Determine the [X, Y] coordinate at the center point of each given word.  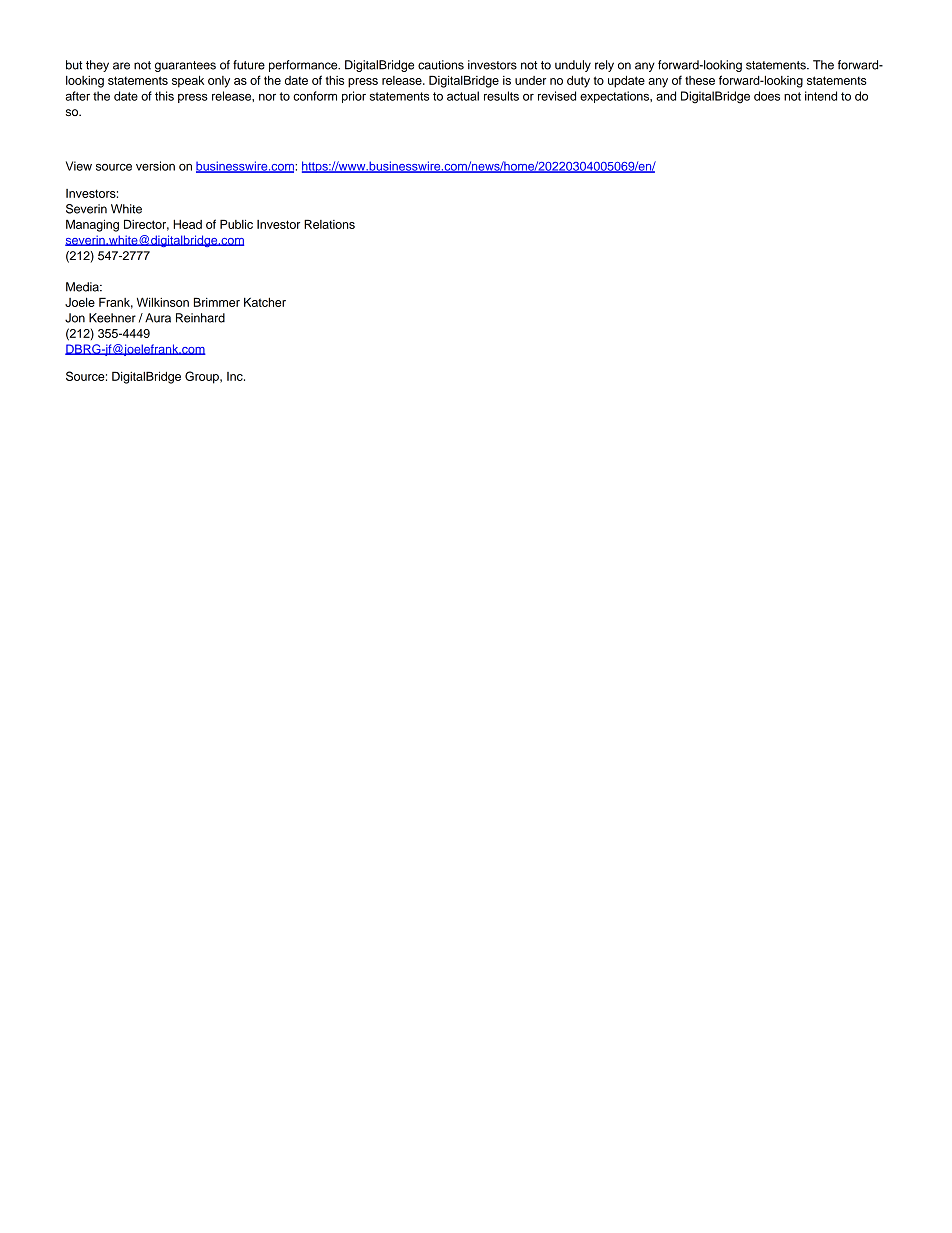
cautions [441, 65]
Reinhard [200, 318]
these [700, 80]
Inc [236, 376]
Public [236, 224]
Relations [329, 224]
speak [188, 81]
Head [187, 224]
